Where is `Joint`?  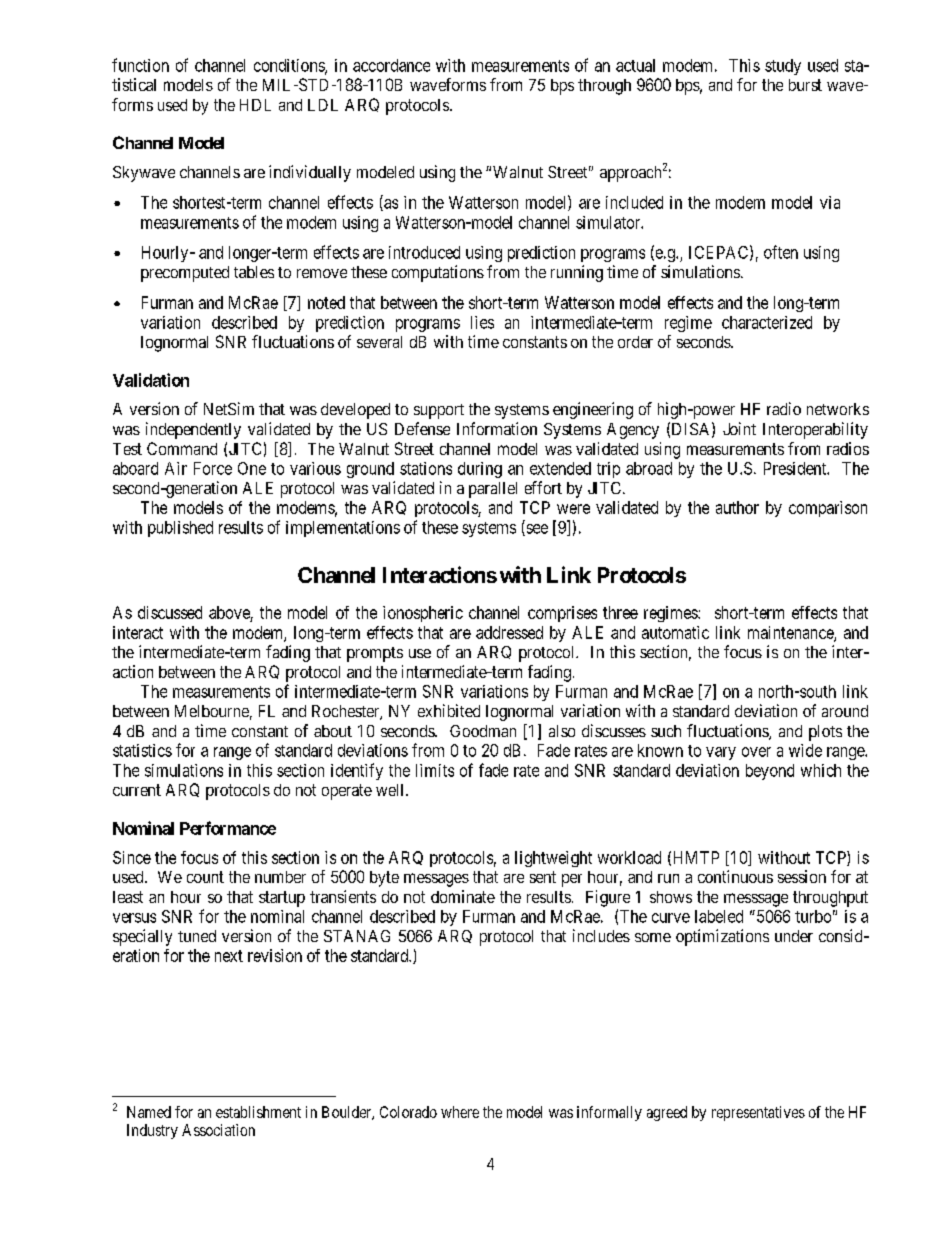 Joint is located at coordinates (739, 428).
